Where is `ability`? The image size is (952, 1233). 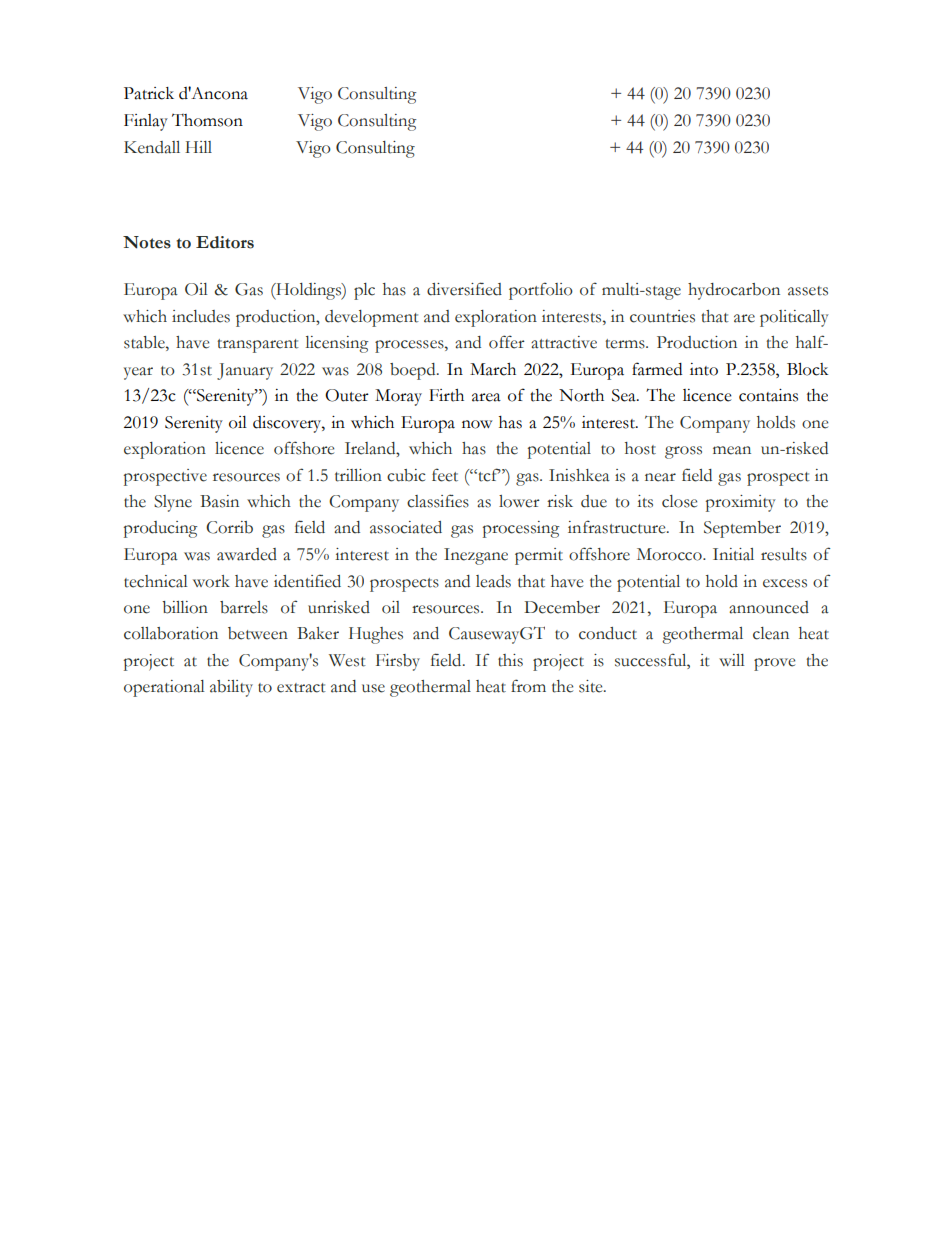
ability is located at coordinates (231, 688).
